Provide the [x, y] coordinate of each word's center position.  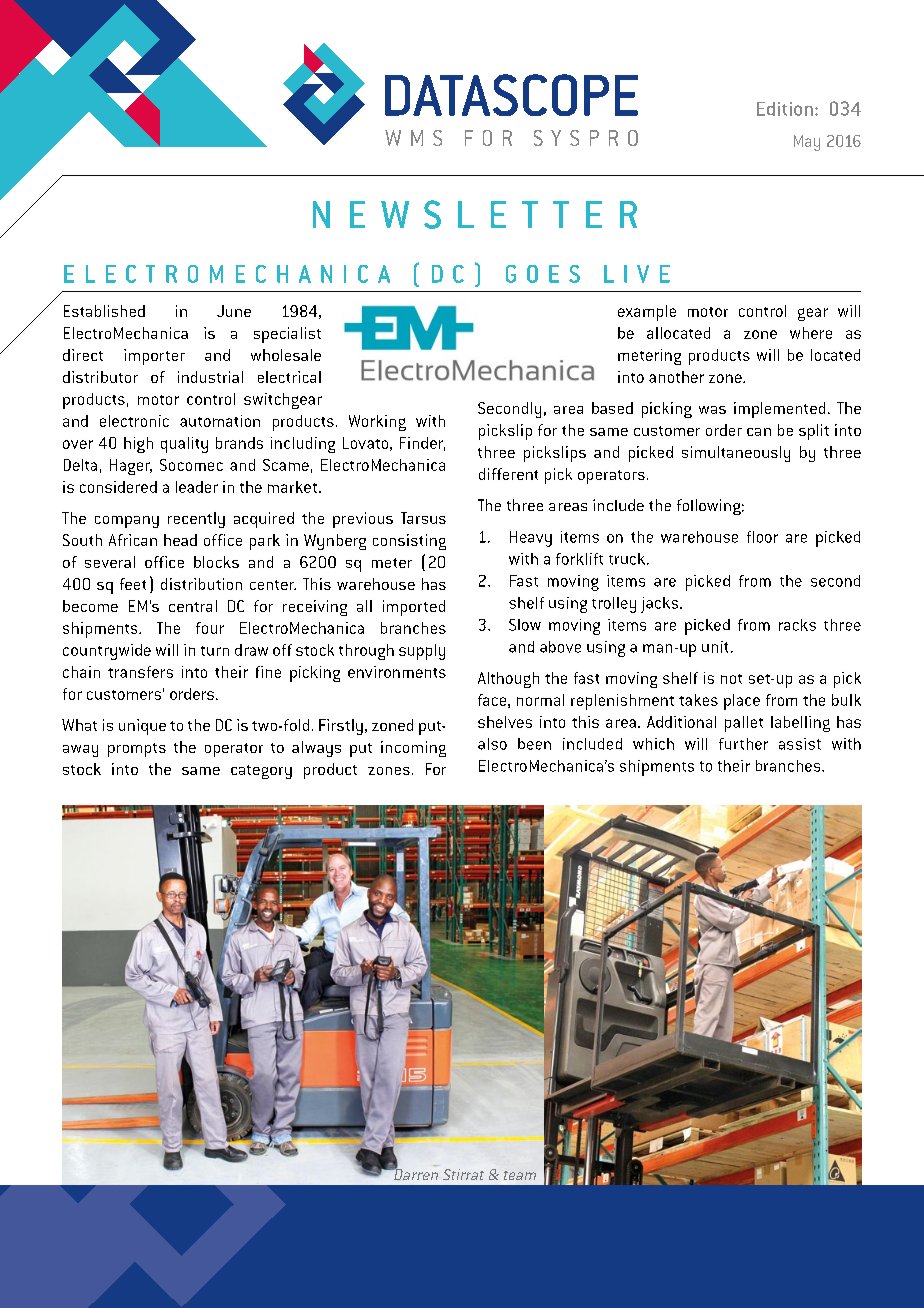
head [180, 540]
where [811, 333]
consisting [409, 542]
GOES [543, 274]
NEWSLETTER [475, 214]
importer [154, 357]
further [743, 744]
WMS [413, 138]
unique [142, 727]
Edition [785, 109]
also [492, 744]
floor [762, 537]
